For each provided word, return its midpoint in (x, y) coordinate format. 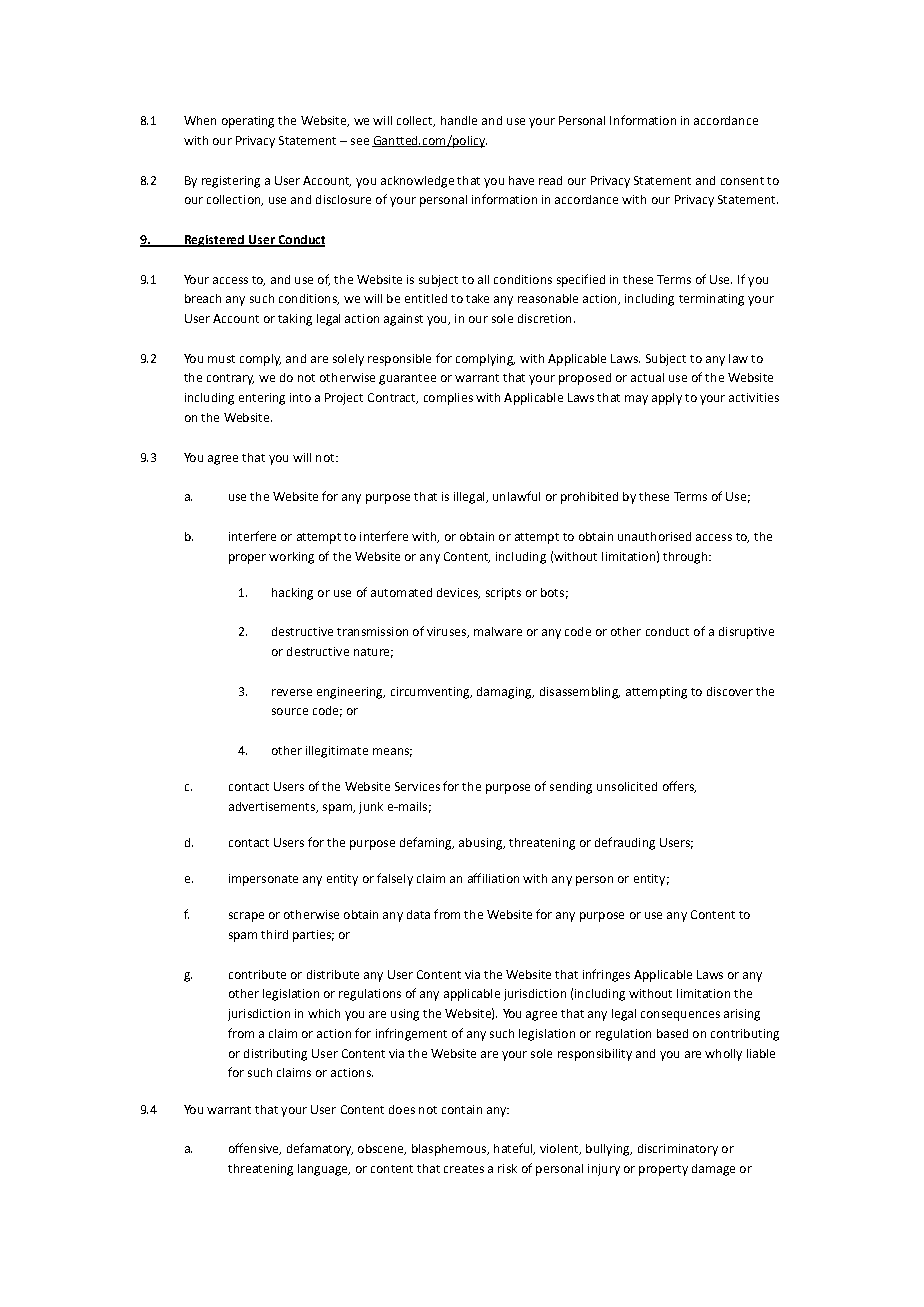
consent (742, 181)
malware (498, 631)
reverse (292, 692)
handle (459, 120)
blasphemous (450, 1150)
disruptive (746, 633)
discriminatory (678, 1150)
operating (248, 122)
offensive (255, 1149)
